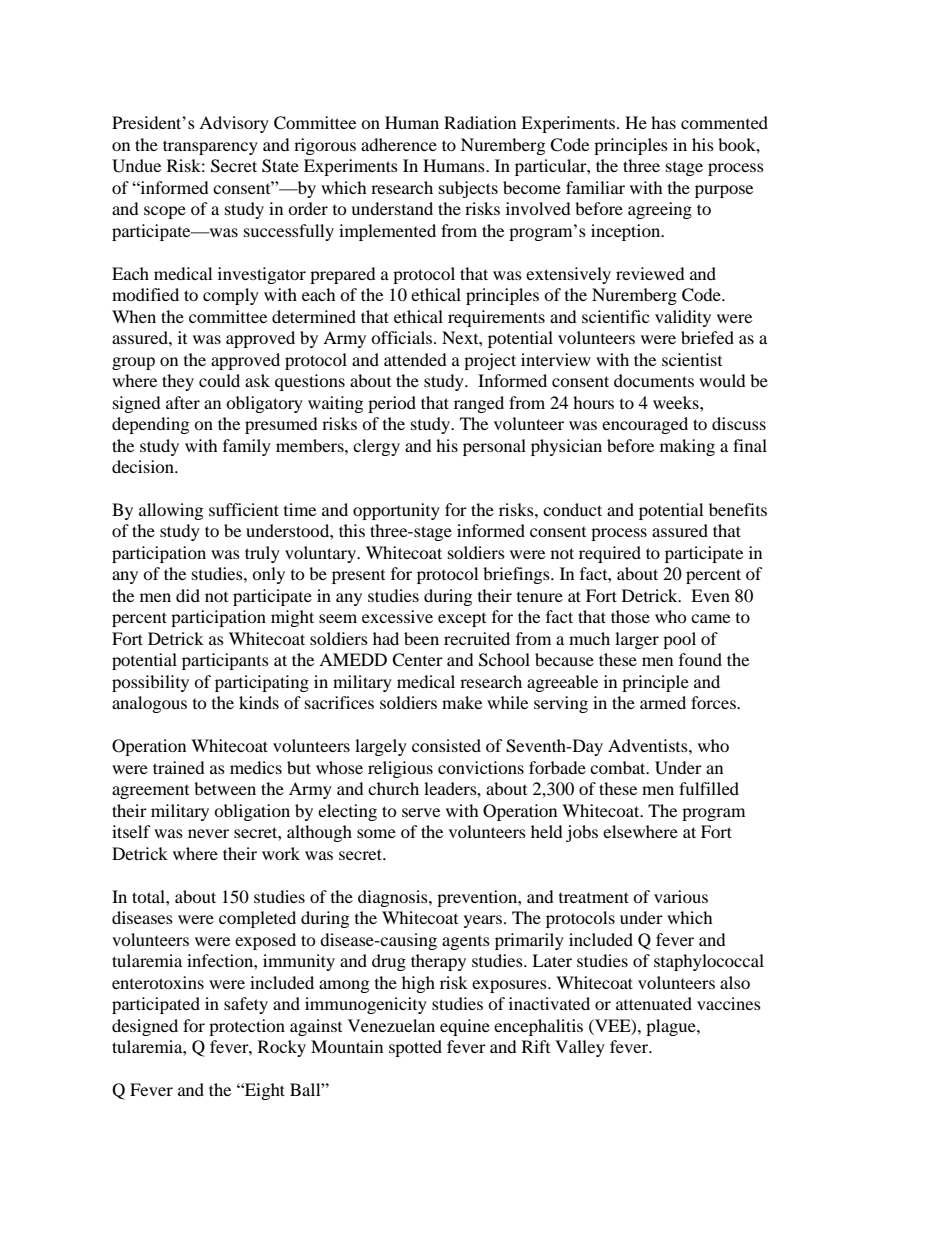 The width and height of the document is (952, 1233). What do you see at coordinates (710, 618) in the document?
I see `came` at bounding box center [710, 618].
